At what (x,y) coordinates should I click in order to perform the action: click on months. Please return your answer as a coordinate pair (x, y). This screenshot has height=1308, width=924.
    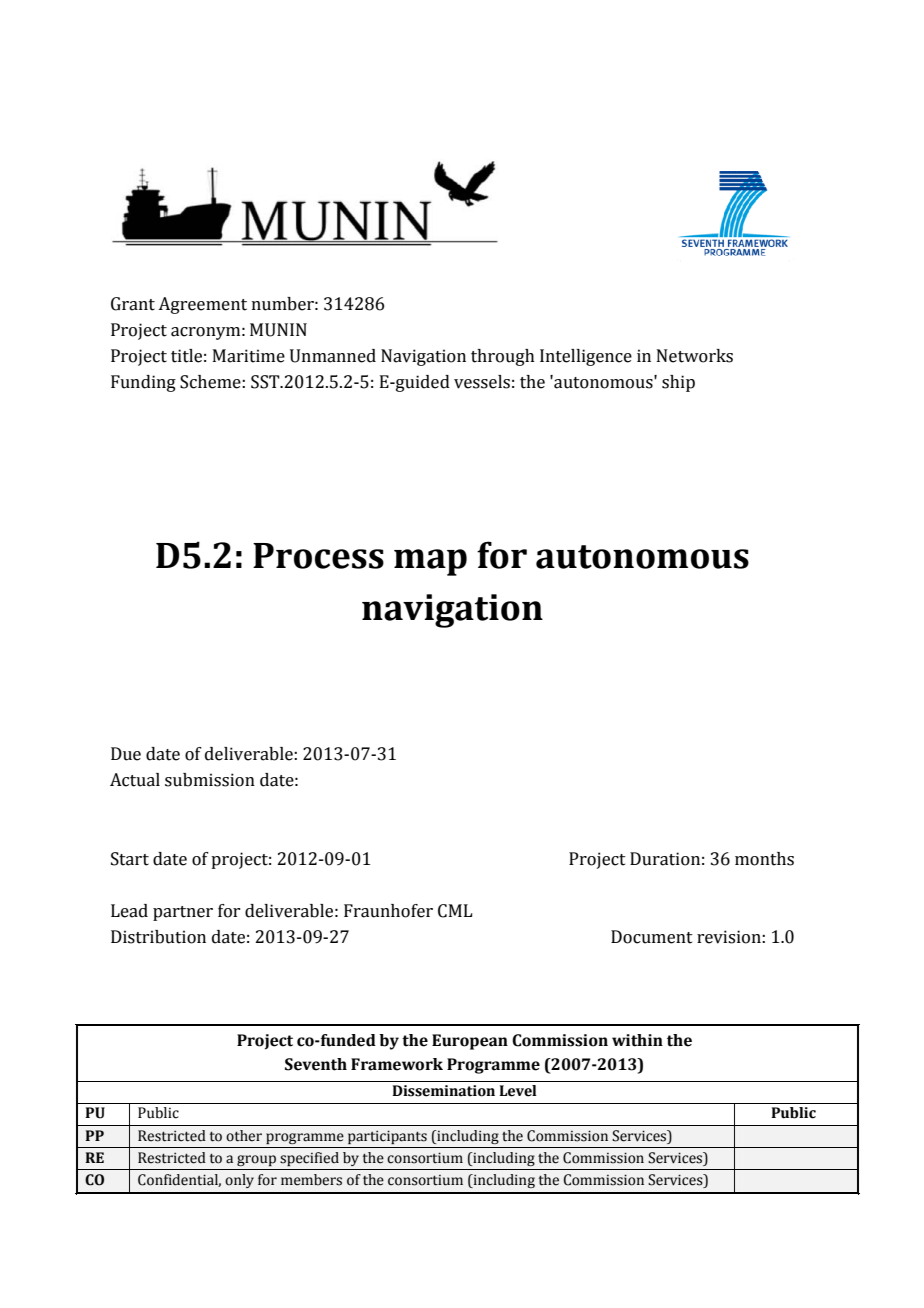
    Looking at the image, I should click on (764, 859).
